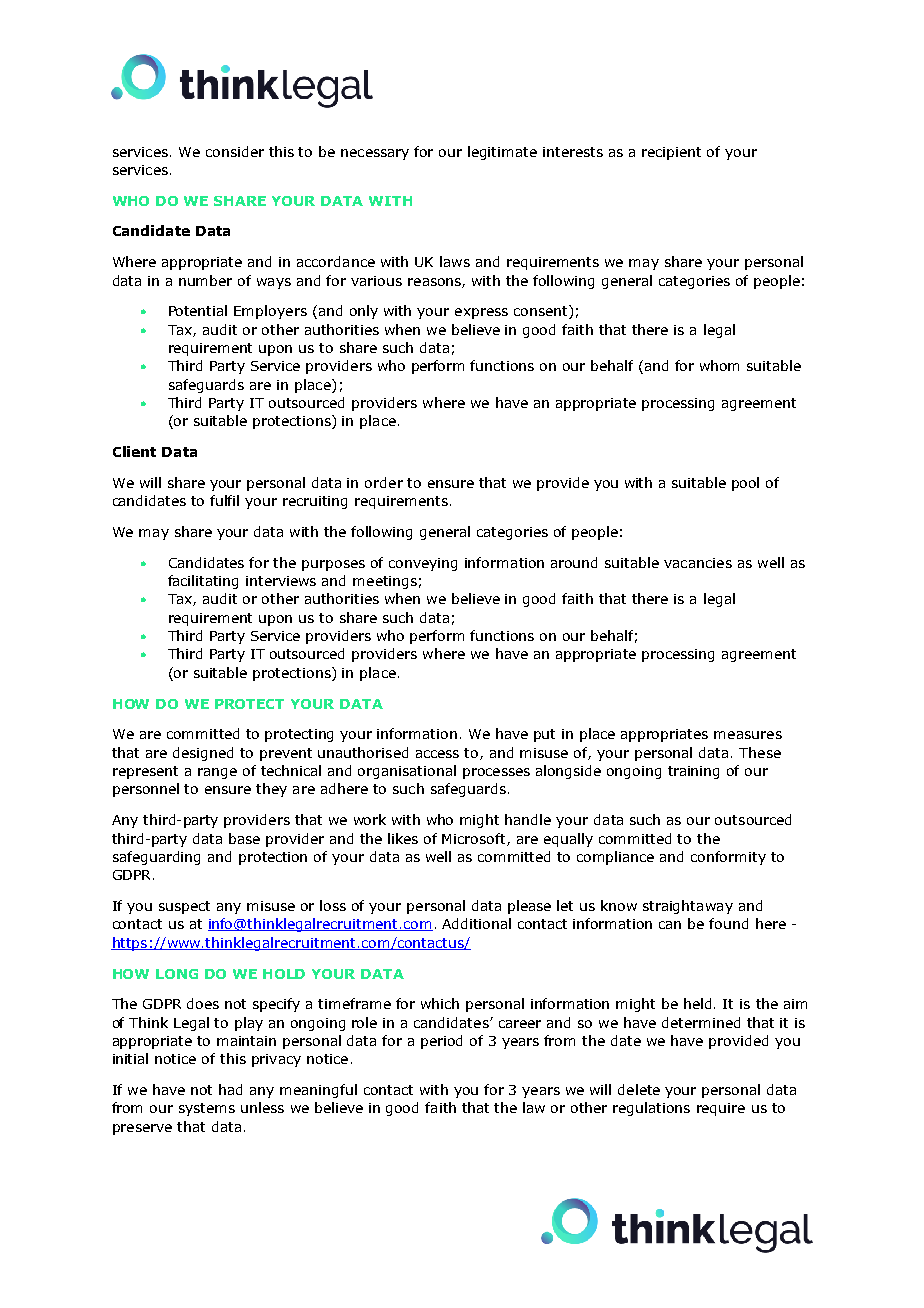 Image resolution: width=924 pixels, height=1308 pixels. What do you see at coordinates (502, 153) in the page?
I see `legitimate` at bounding box center [502, 153].
